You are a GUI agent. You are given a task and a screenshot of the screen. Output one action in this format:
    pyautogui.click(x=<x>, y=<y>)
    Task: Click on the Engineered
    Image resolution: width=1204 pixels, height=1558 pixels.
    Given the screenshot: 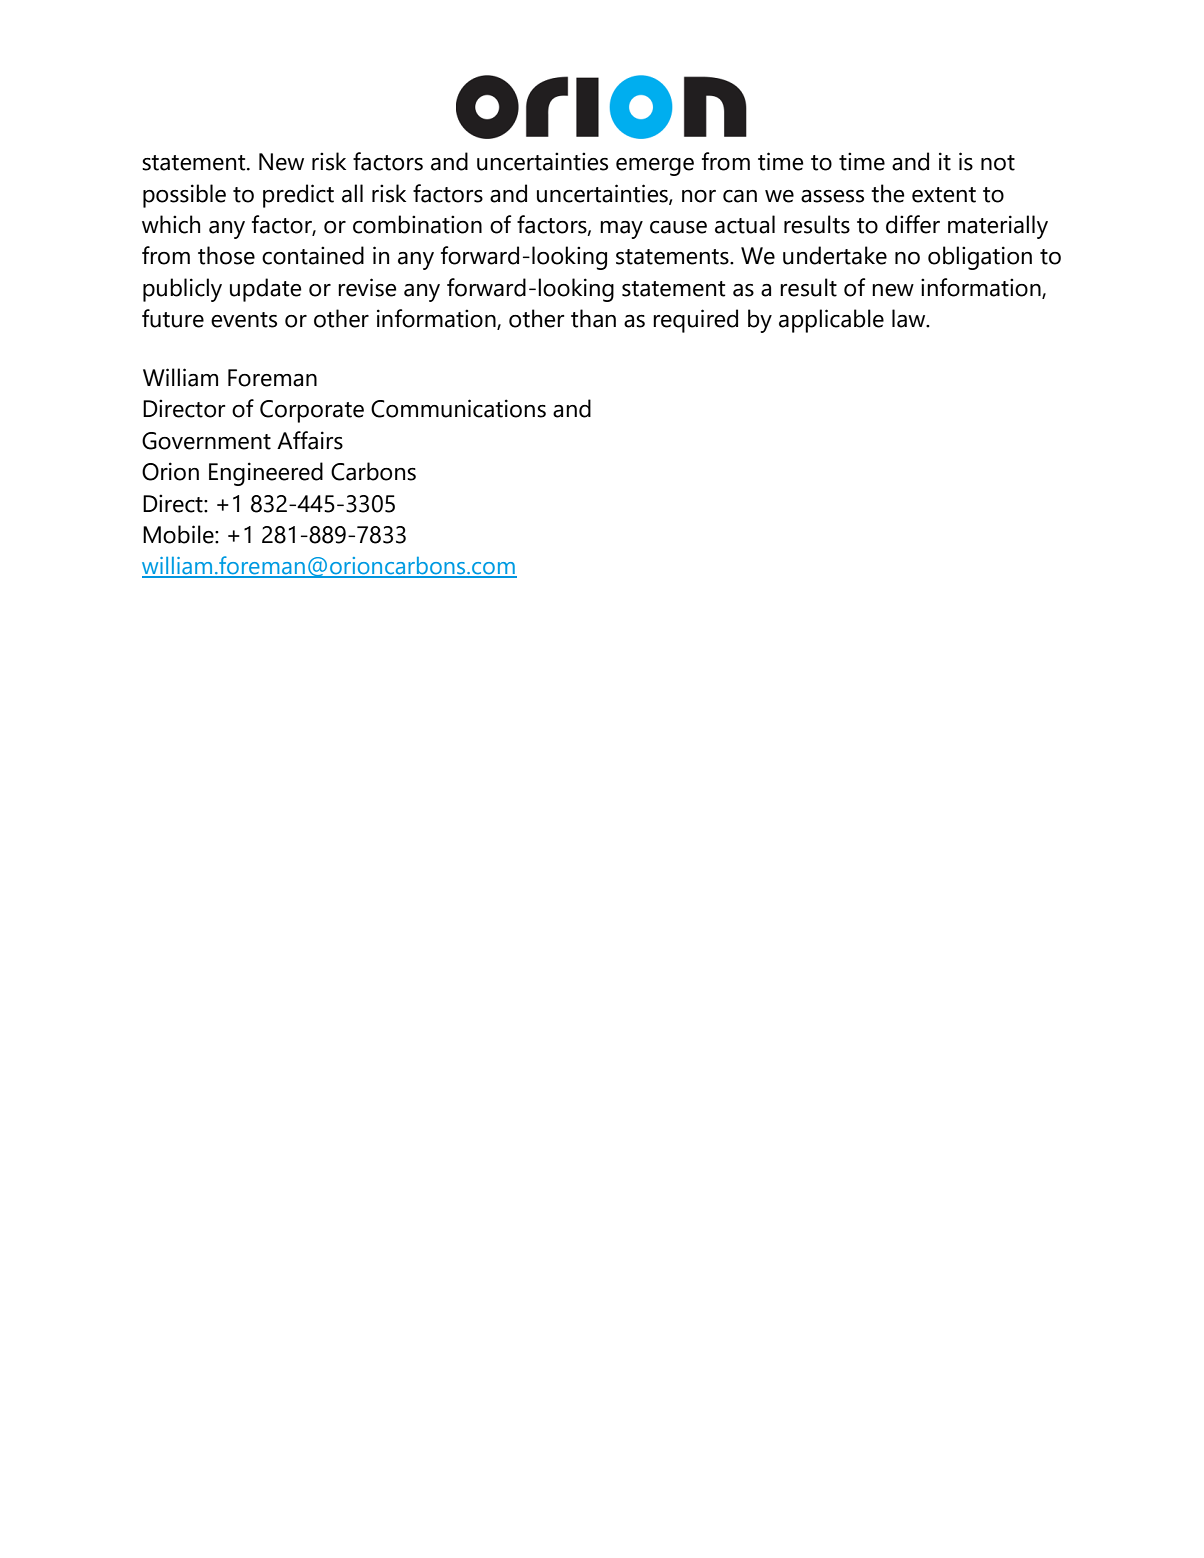 What is the action you would take?
    pyautogui.click(x=266, y=474)
